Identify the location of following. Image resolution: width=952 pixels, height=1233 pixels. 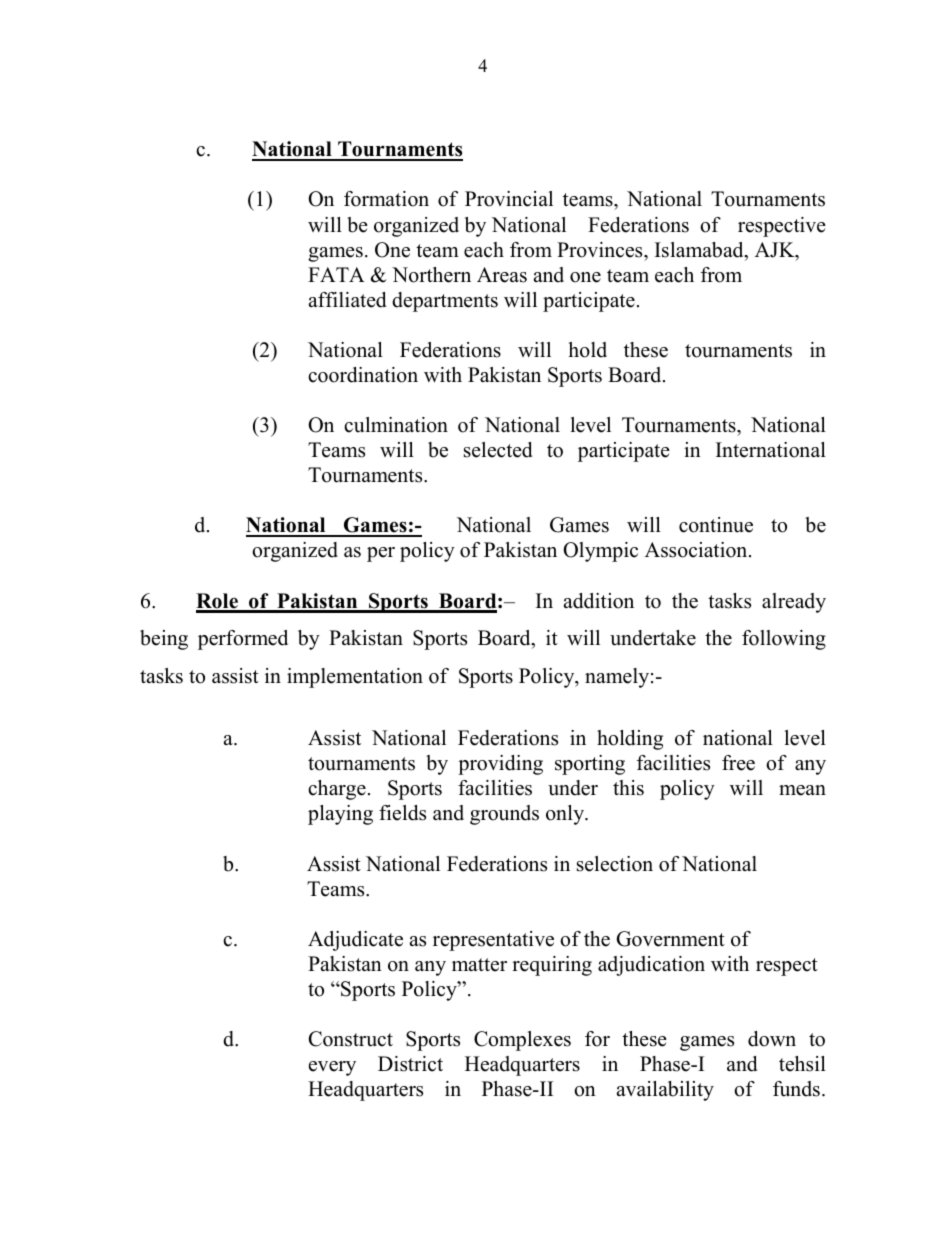
(784, 640).
